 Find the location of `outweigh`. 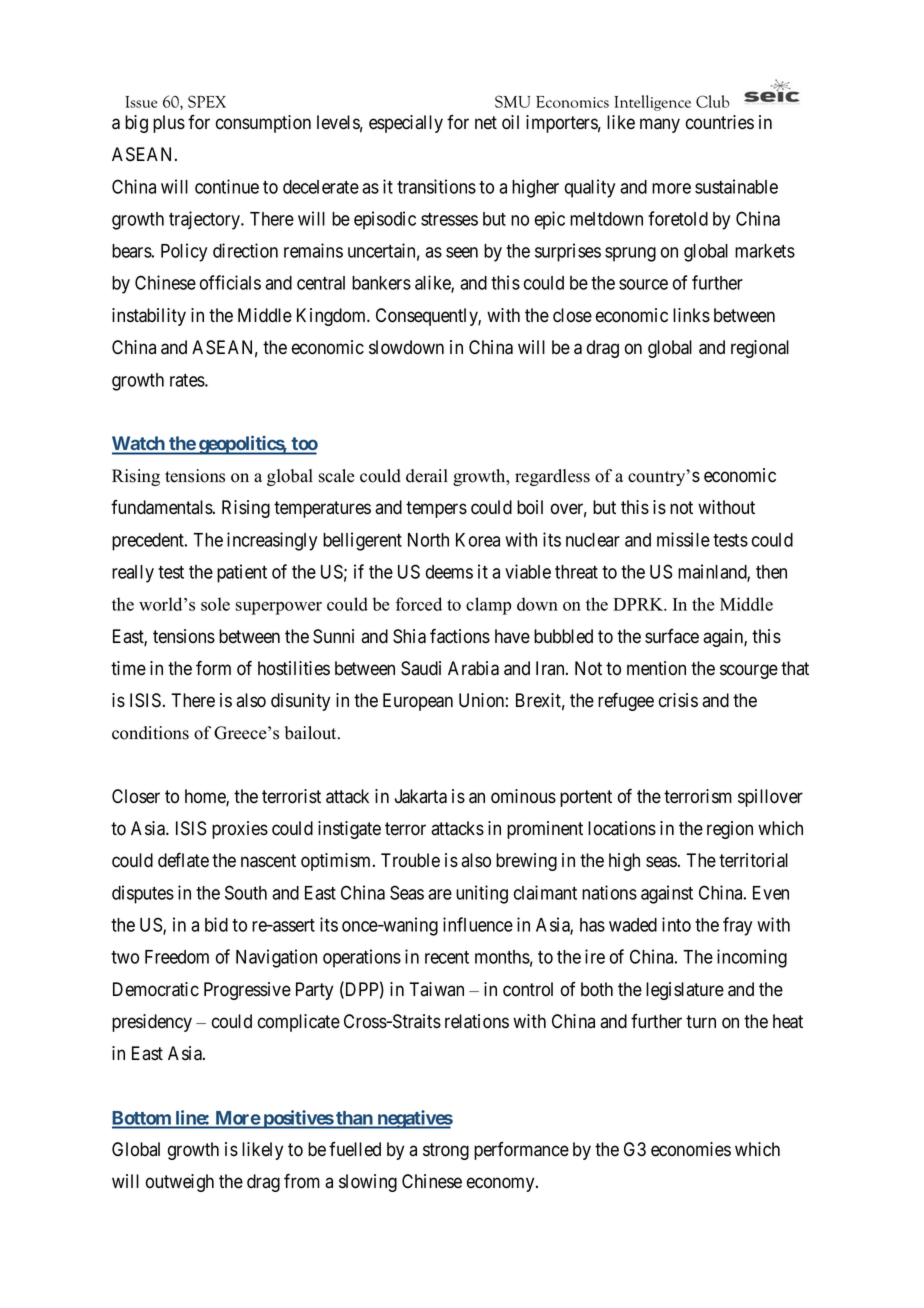

outweigh is located at coordinates (180, 1183).
